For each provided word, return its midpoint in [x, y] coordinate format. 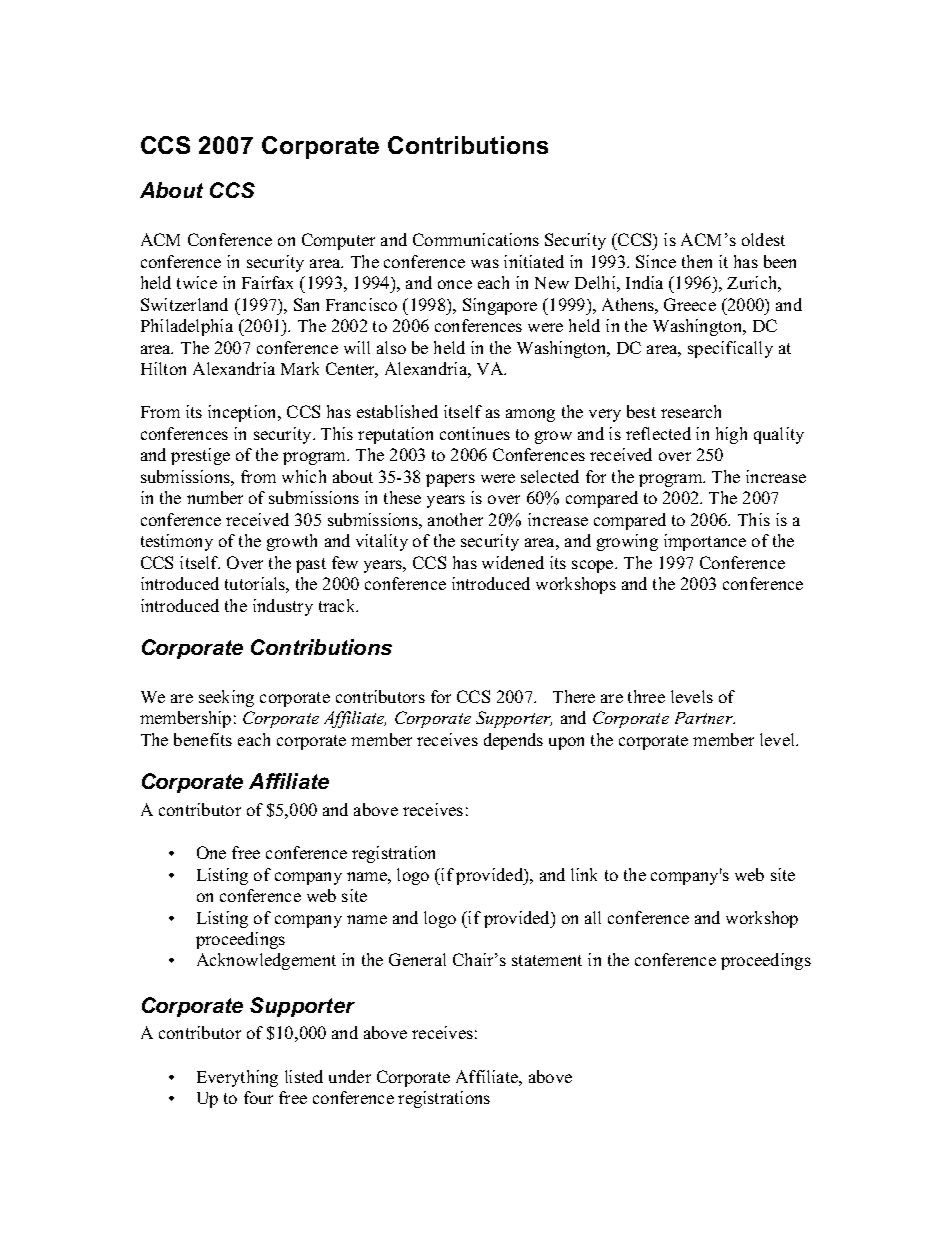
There [574, 696]
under [350, 1076]
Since [656, 261]
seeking [226, 698]
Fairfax [267, 282]
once [455, 284]
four [258, 1097]
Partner [705, 718]
